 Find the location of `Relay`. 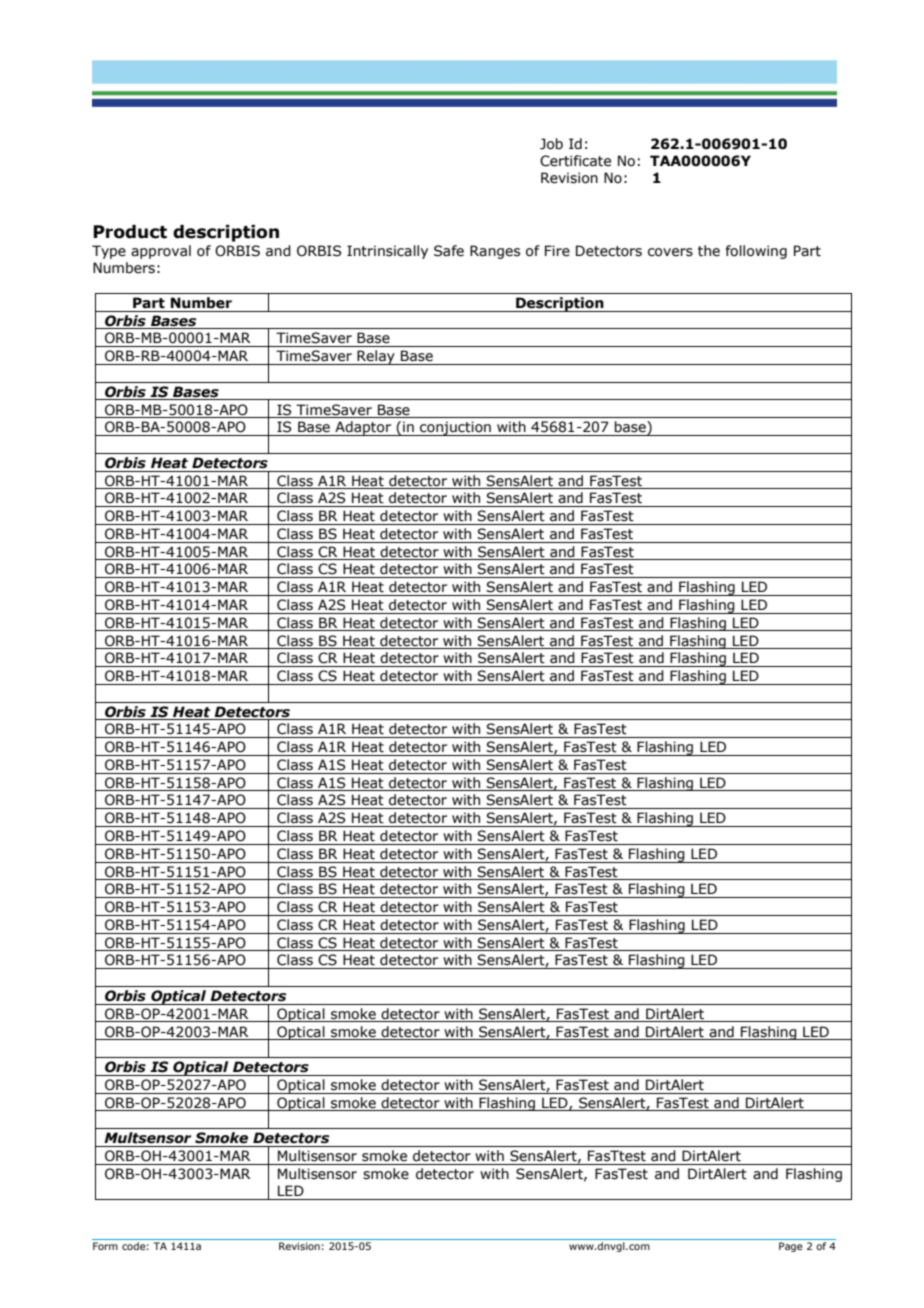

Relay is located at coordinates (376, 357).
